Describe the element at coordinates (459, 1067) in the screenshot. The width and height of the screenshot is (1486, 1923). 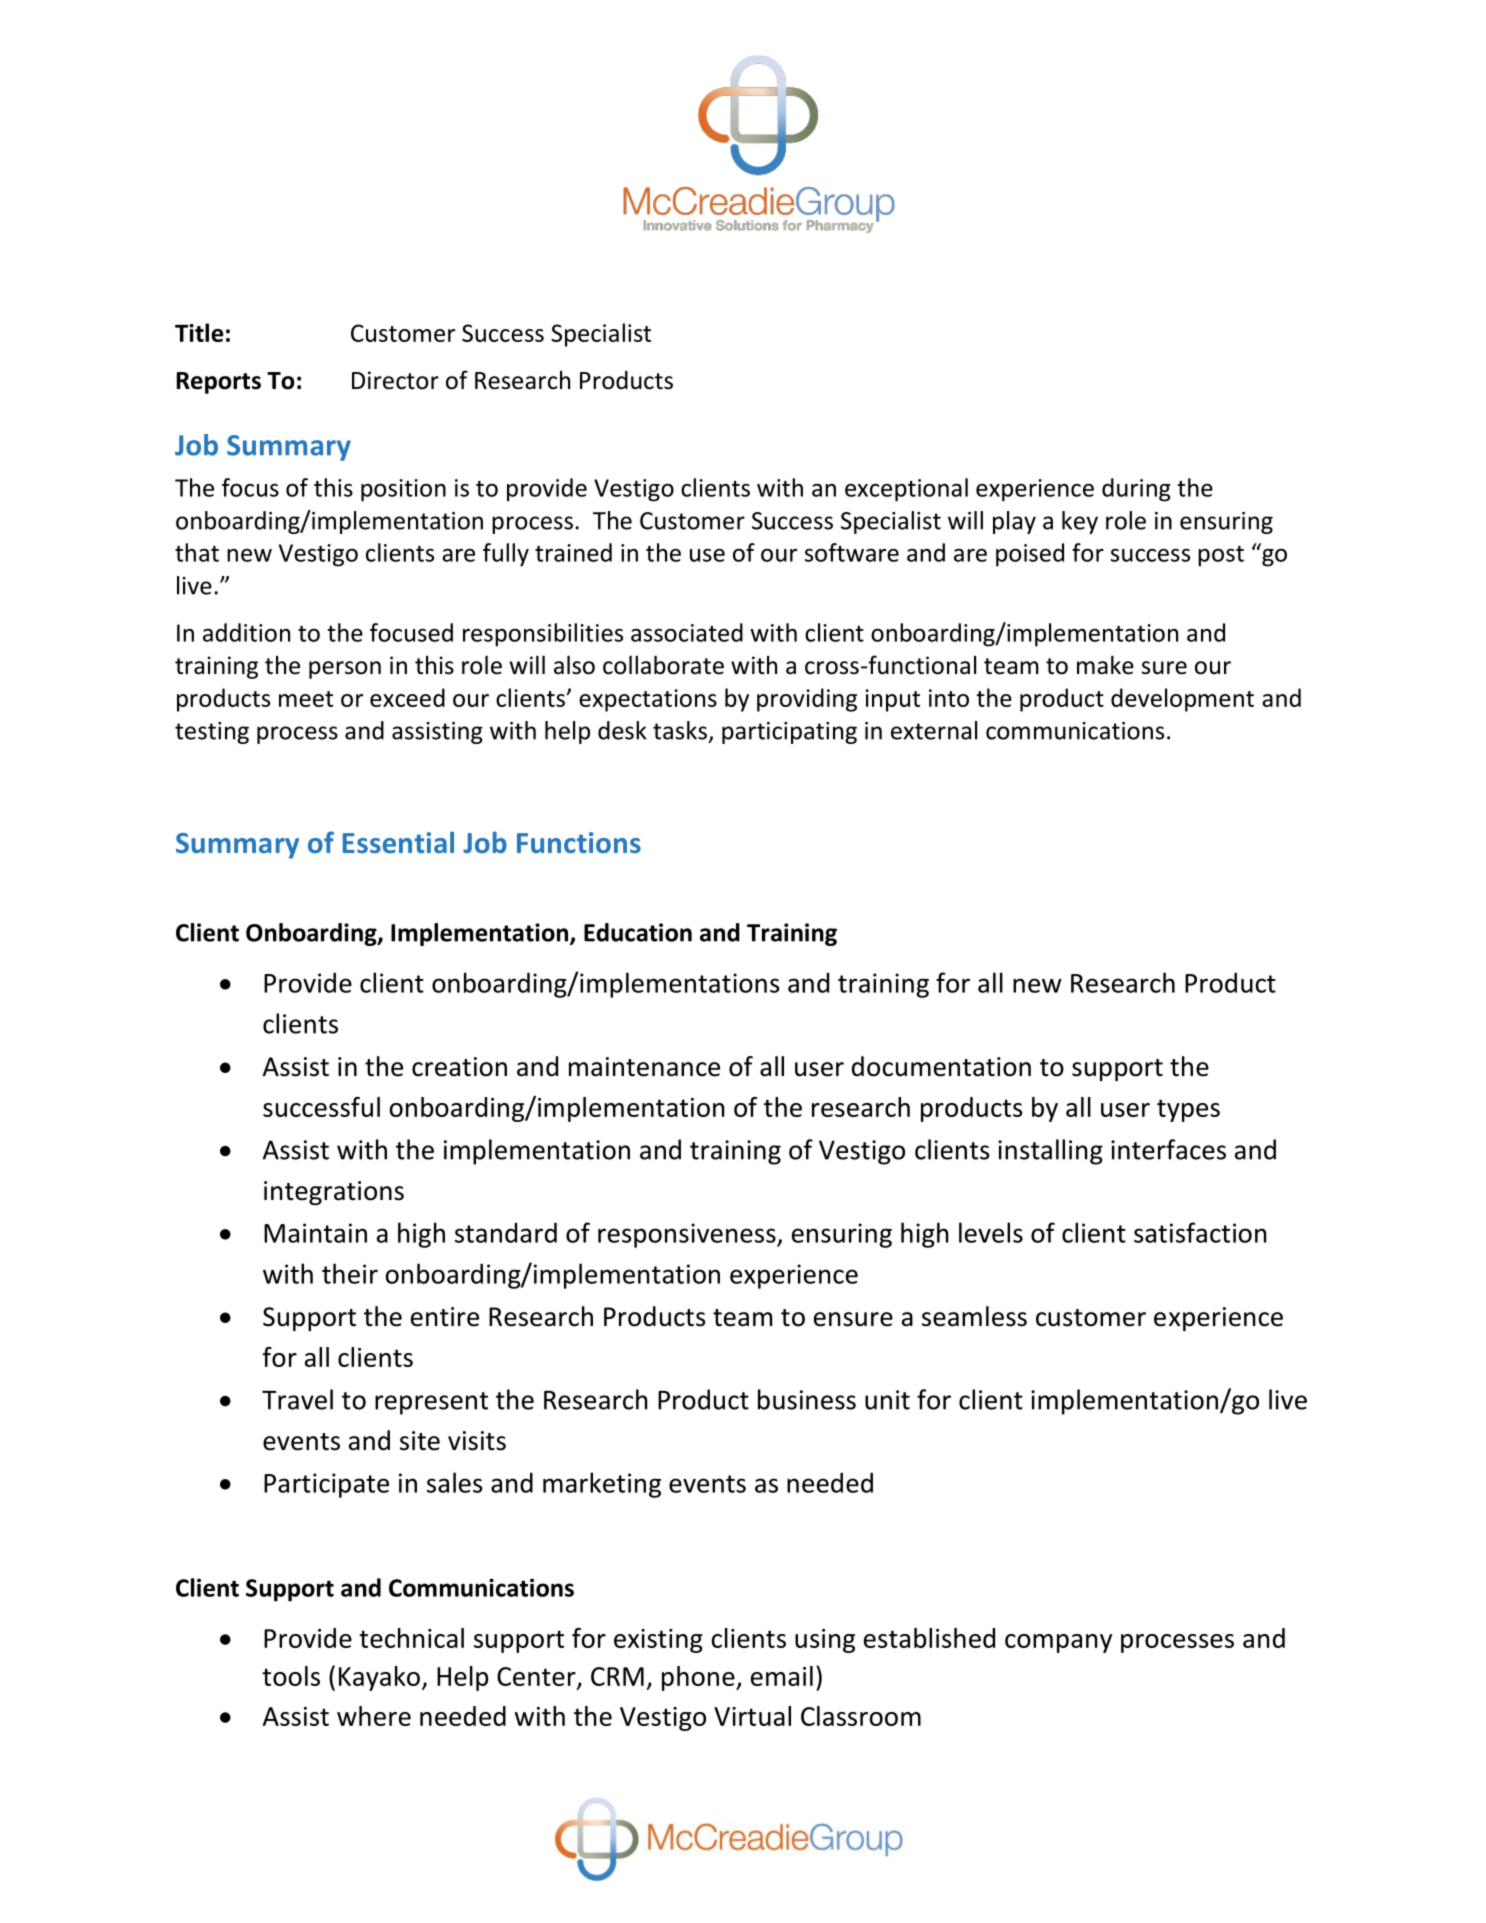
I see `creation` at that location.
